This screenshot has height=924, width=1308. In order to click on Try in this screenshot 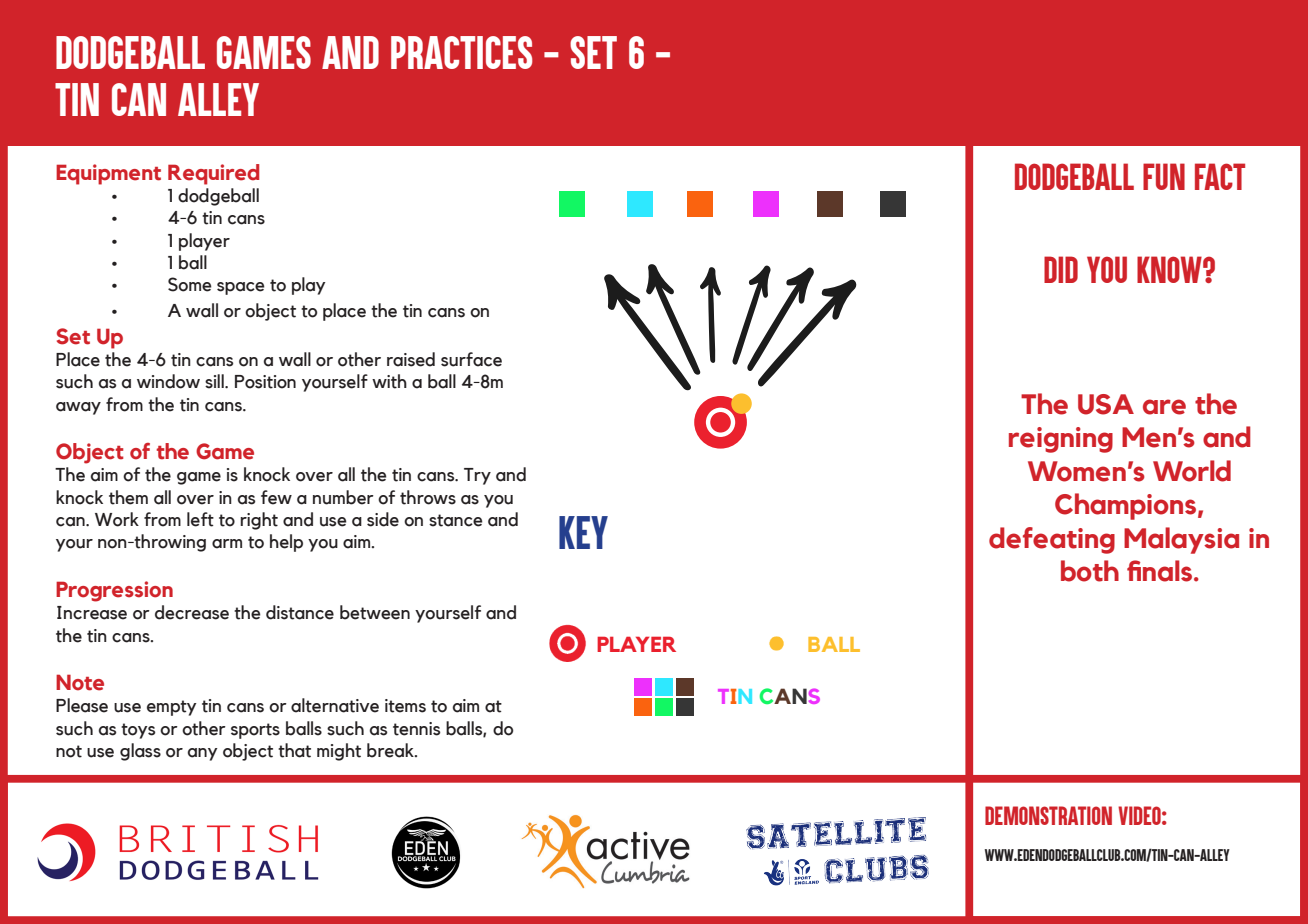, I will do `click(477, 476)`.
